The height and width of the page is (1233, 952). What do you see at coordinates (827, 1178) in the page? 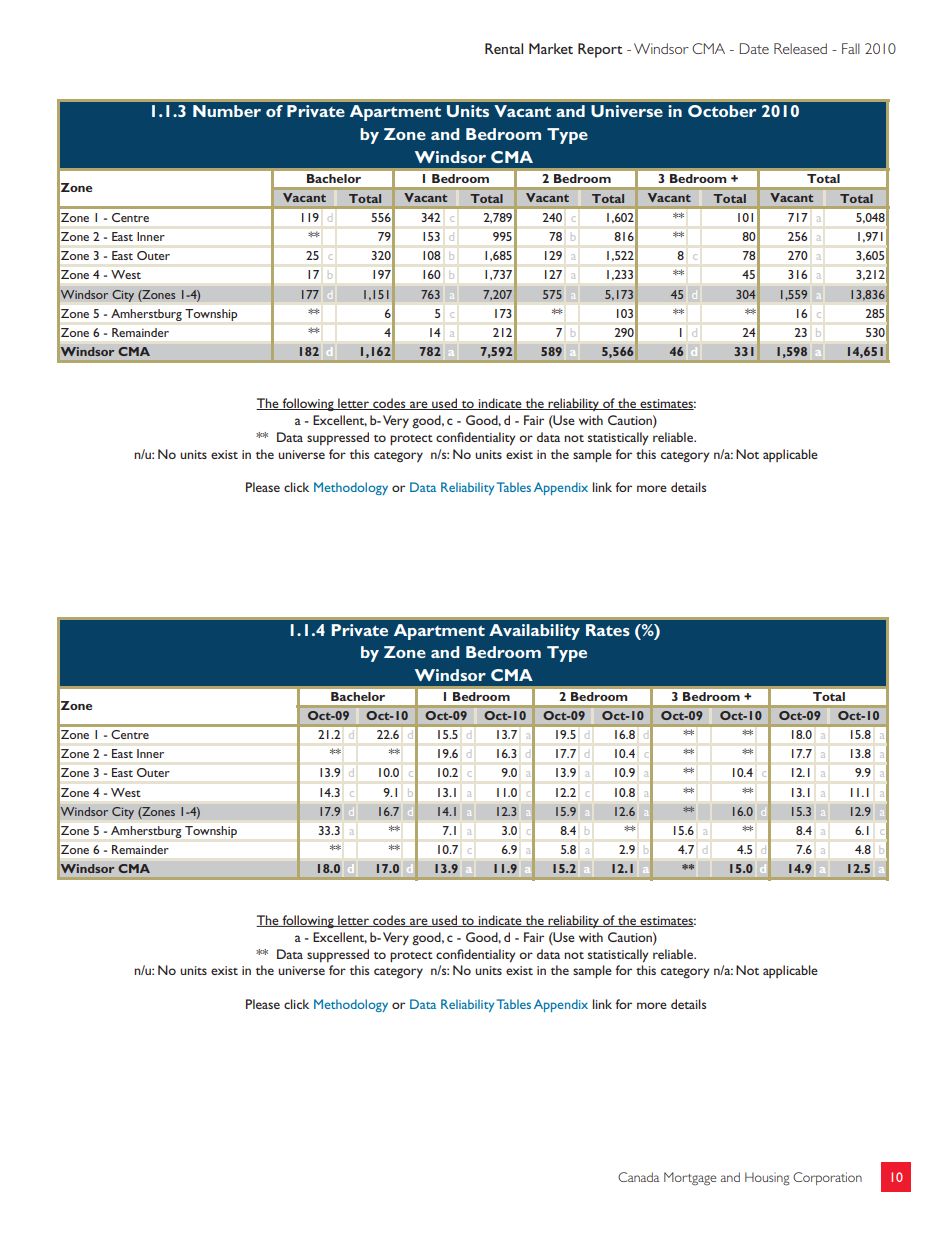
I see `Corporation` at bounding box center [827, 1178].
